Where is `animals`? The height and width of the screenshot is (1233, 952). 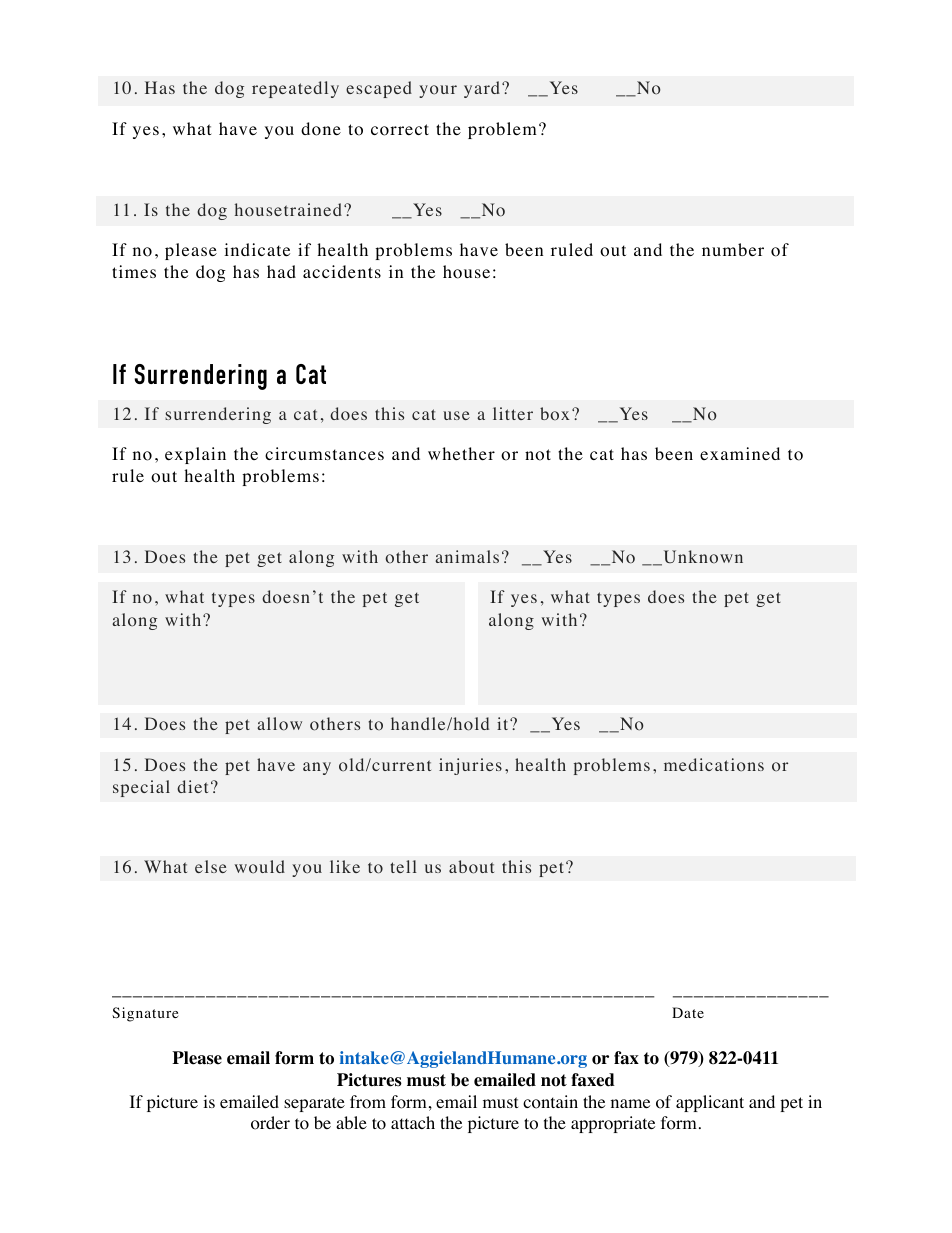
animals is located at coordinates (467, 556).
